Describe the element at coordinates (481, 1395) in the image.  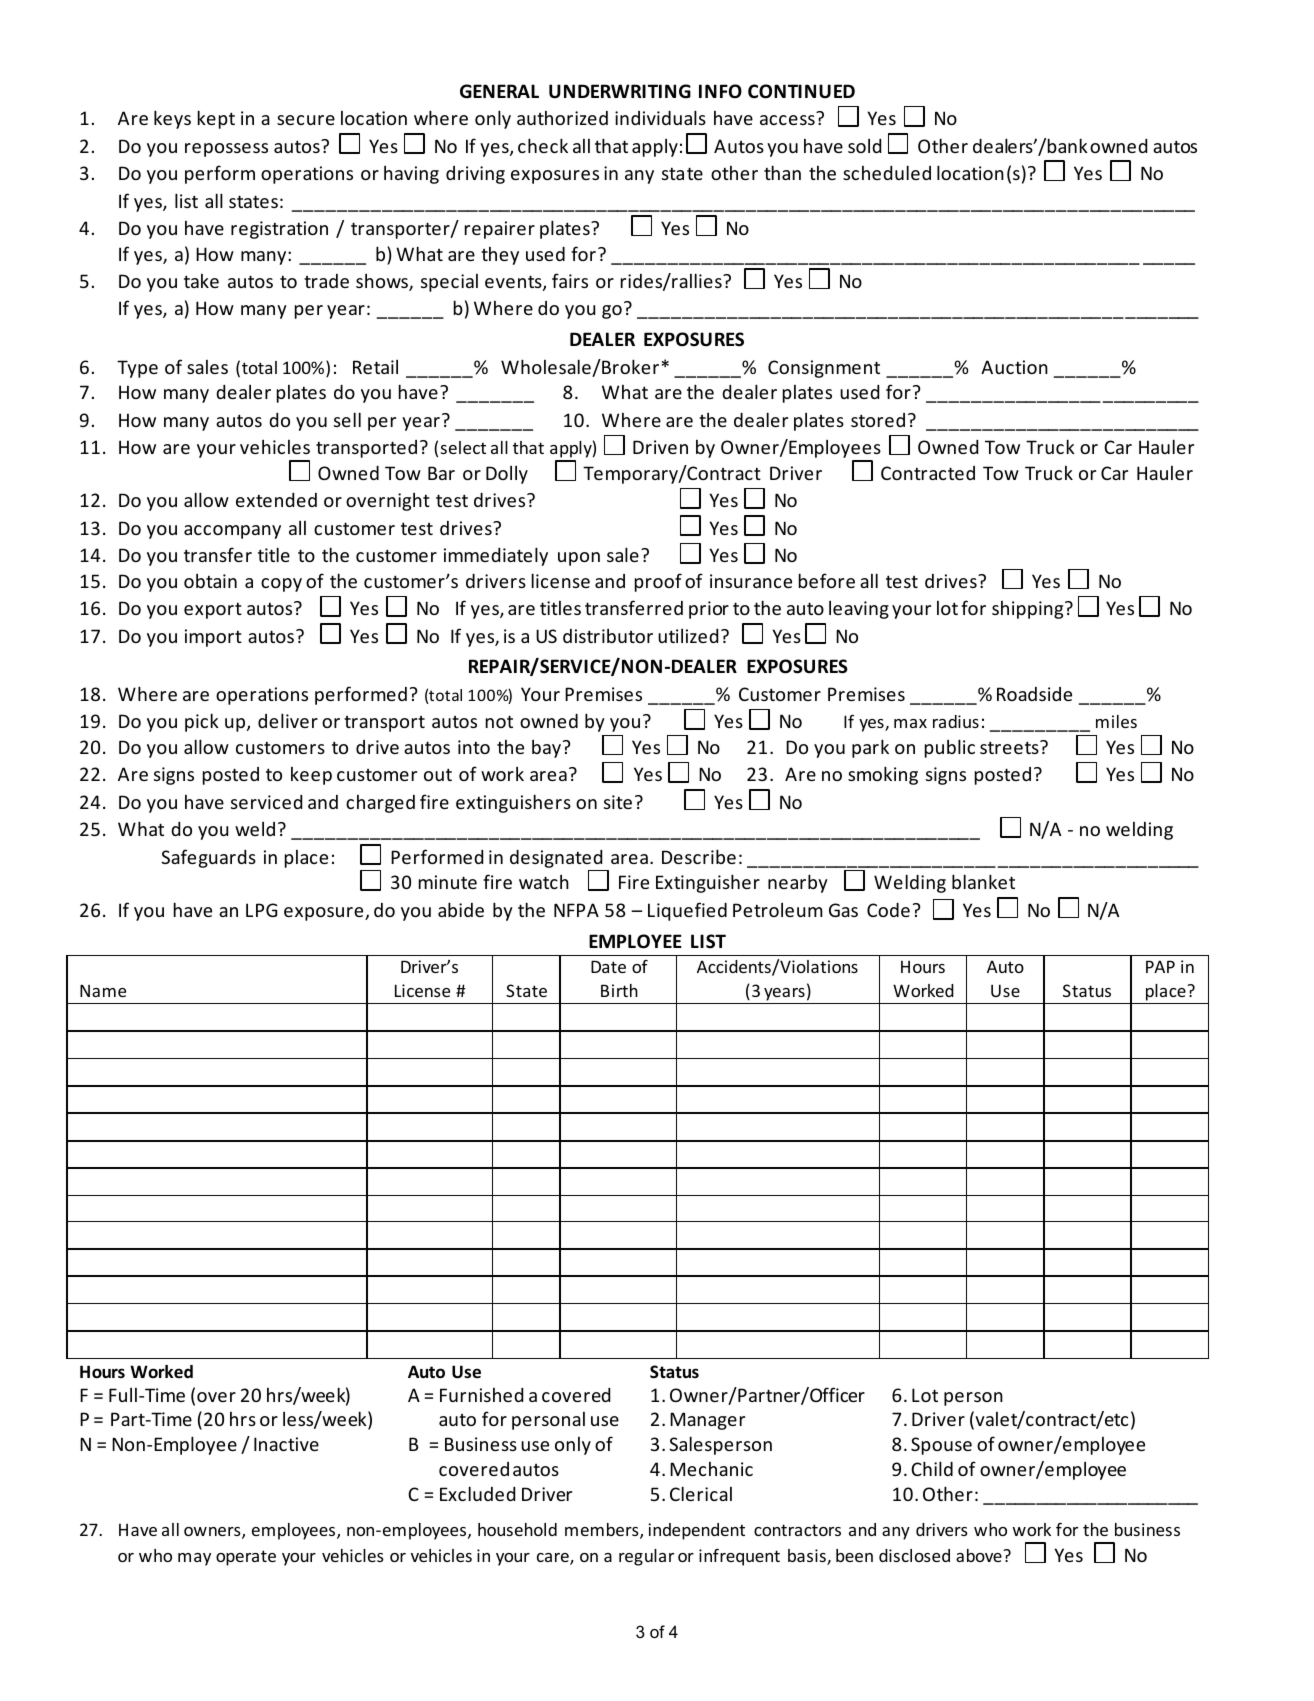
I see `Furnished` at that location.
